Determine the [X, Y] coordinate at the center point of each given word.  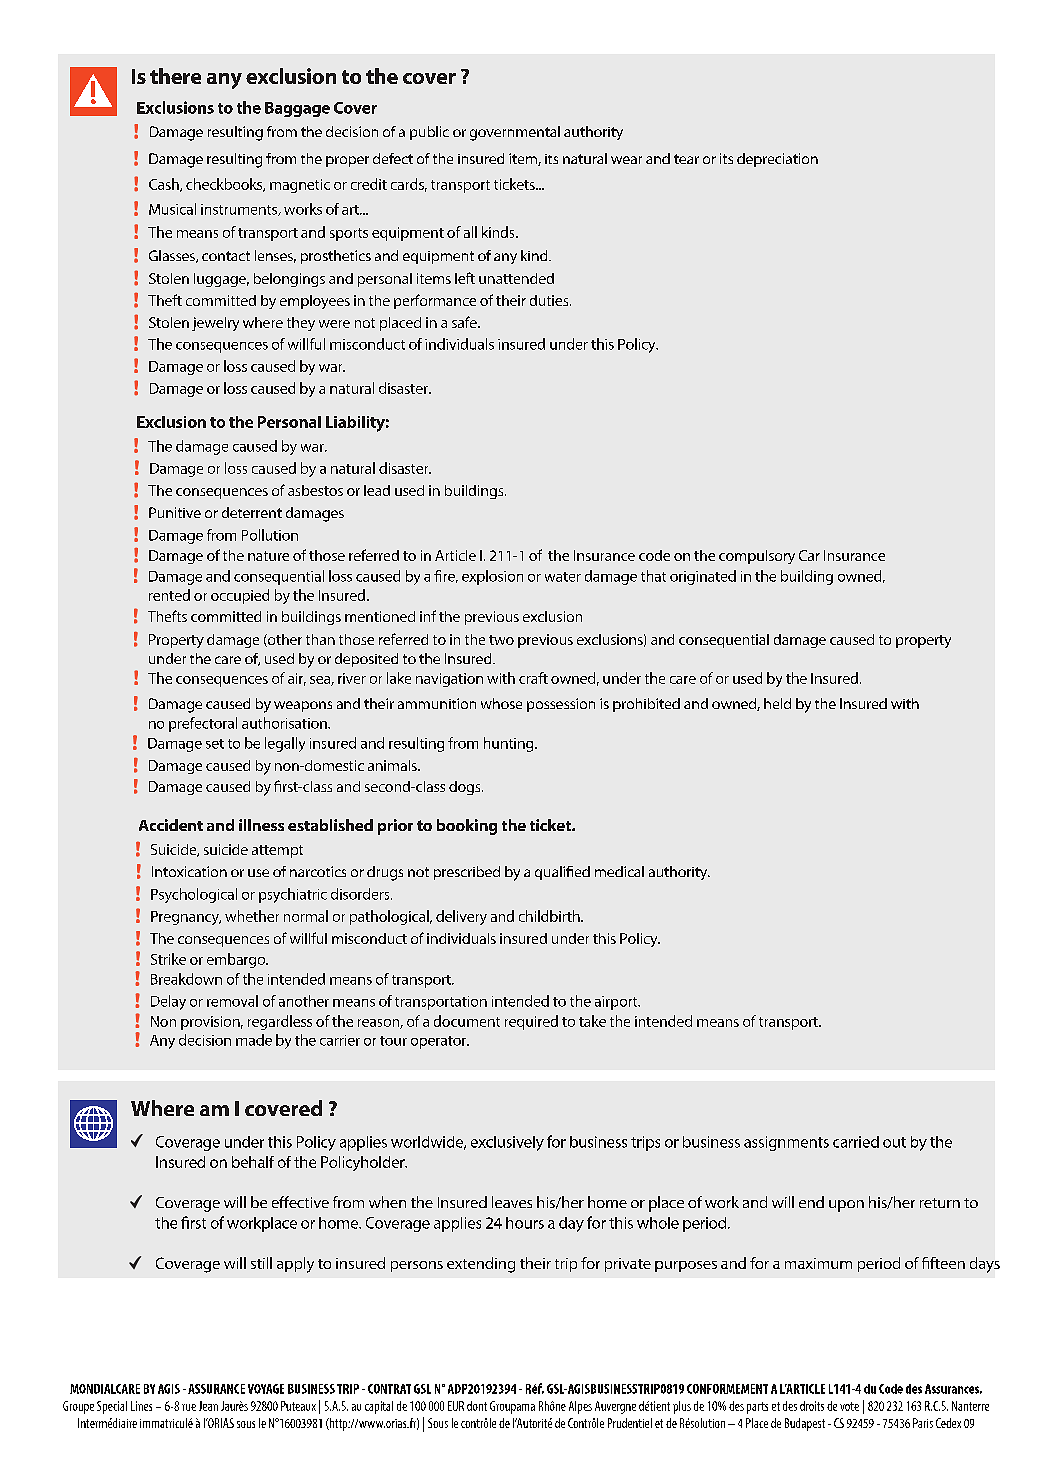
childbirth [550, 916]
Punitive [175, 512]
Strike [168, 959]
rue [189, 1407]
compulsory [757, 557]
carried [856, 1142]
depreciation [777, 160]
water [563, 577]
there [175, 76]
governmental [515, 133]
